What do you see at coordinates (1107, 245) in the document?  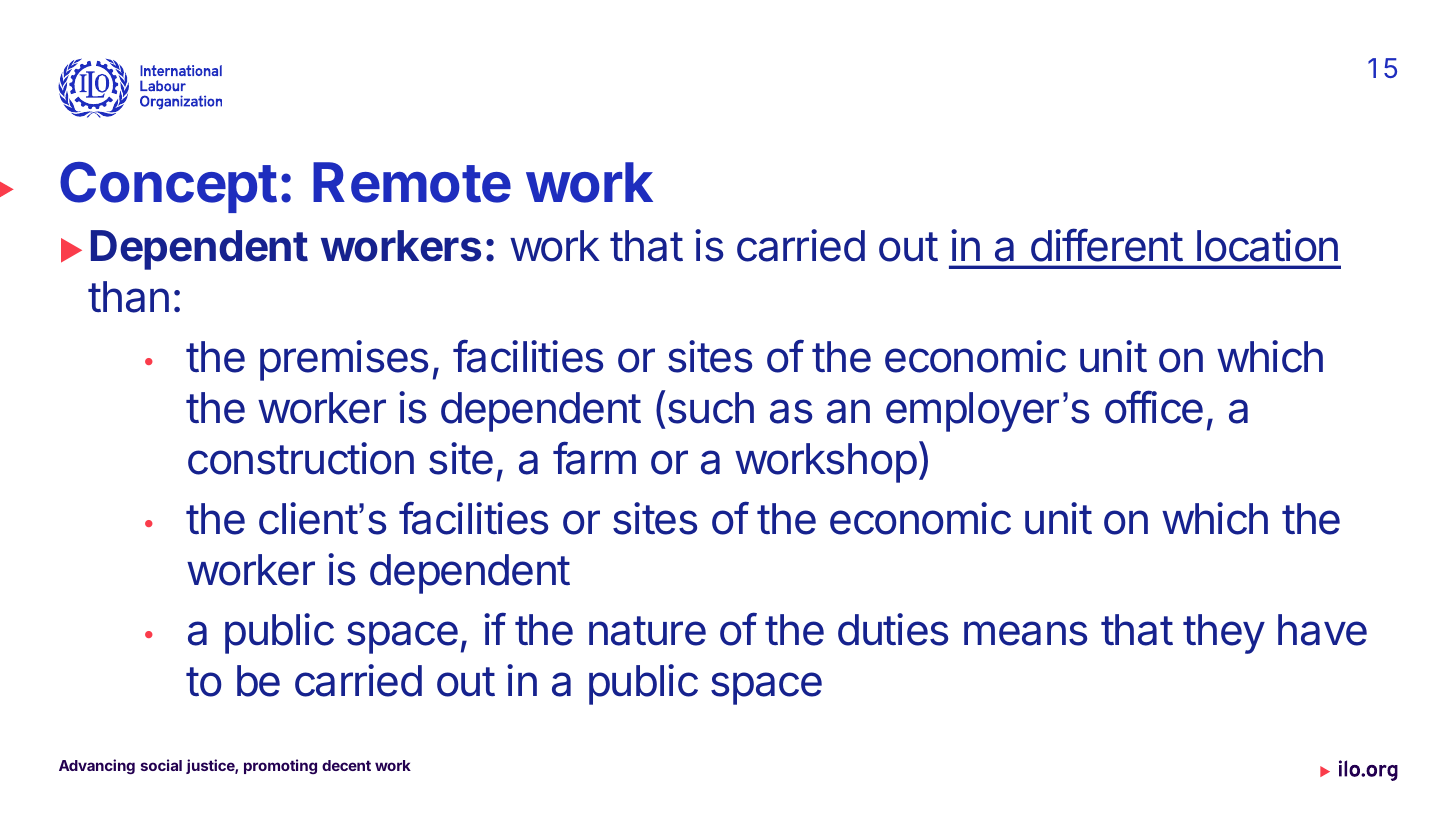 I see `different` at bounding box center [1107, 245].
